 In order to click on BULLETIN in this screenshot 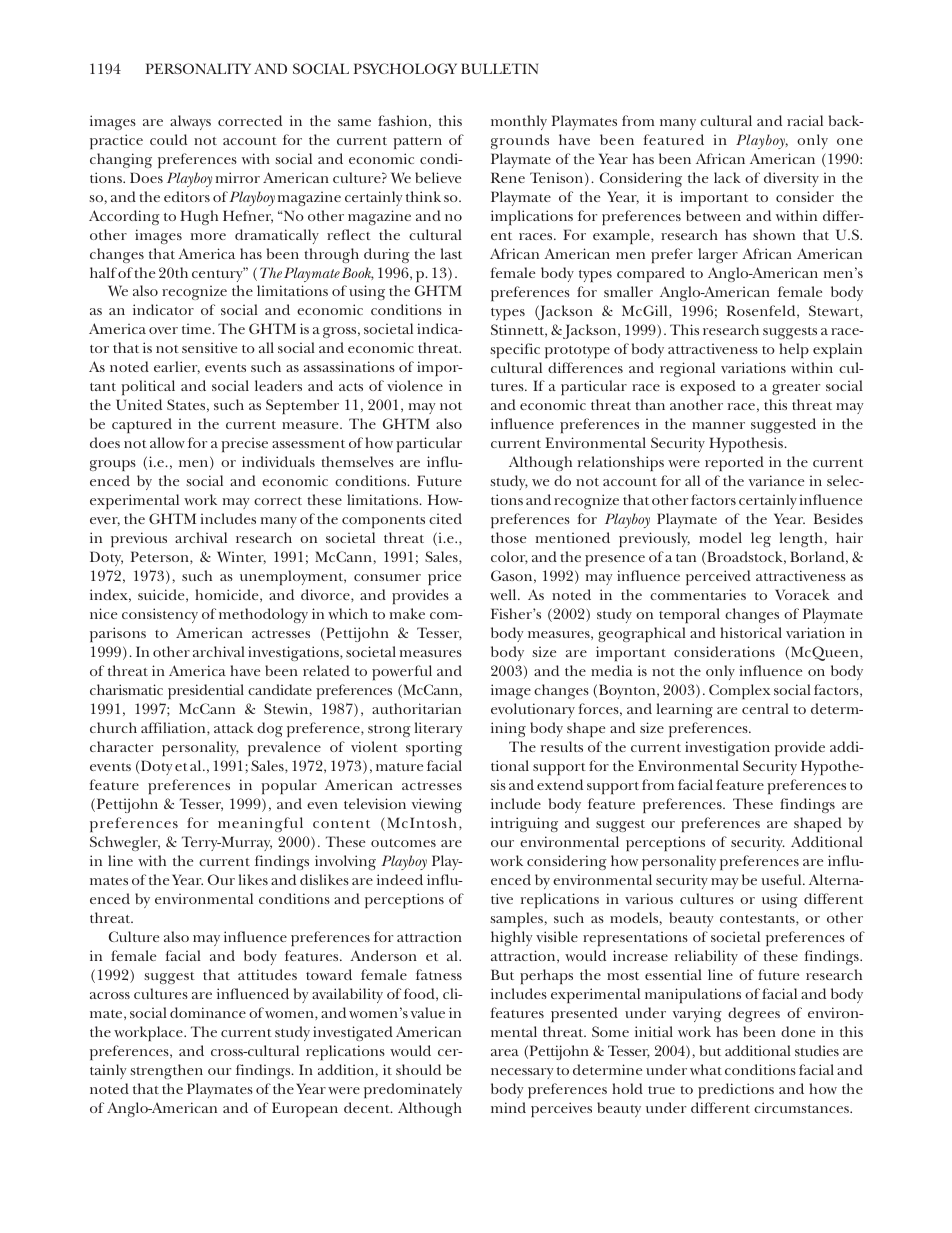, I will do `click(499, 68)`.
